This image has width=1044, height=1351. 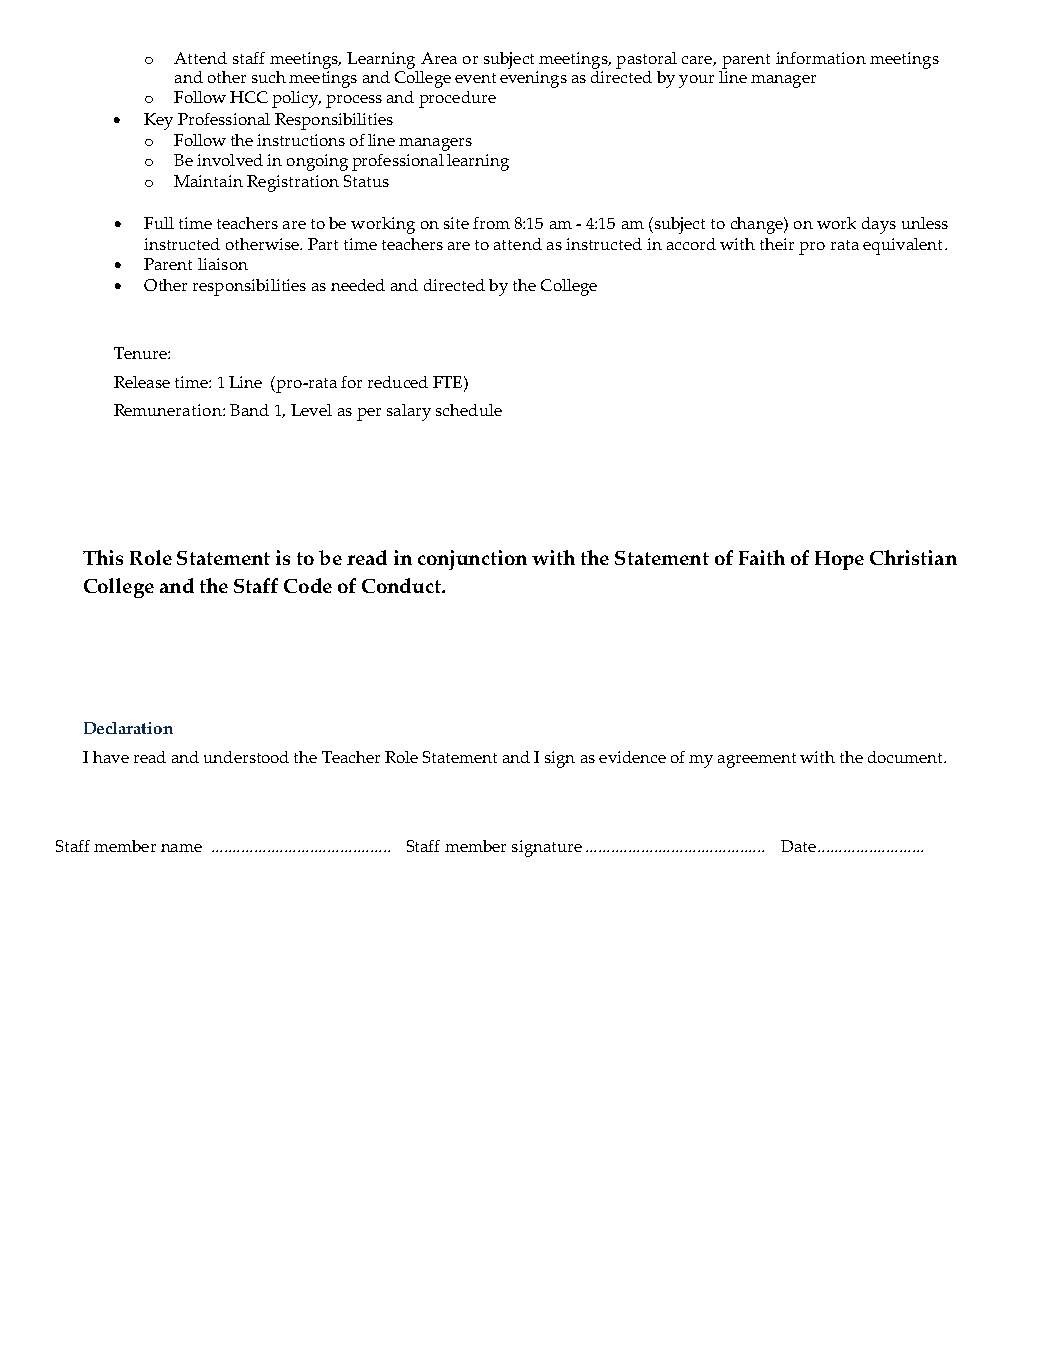 I want to click on evidence, so click(x=632, y=757).
